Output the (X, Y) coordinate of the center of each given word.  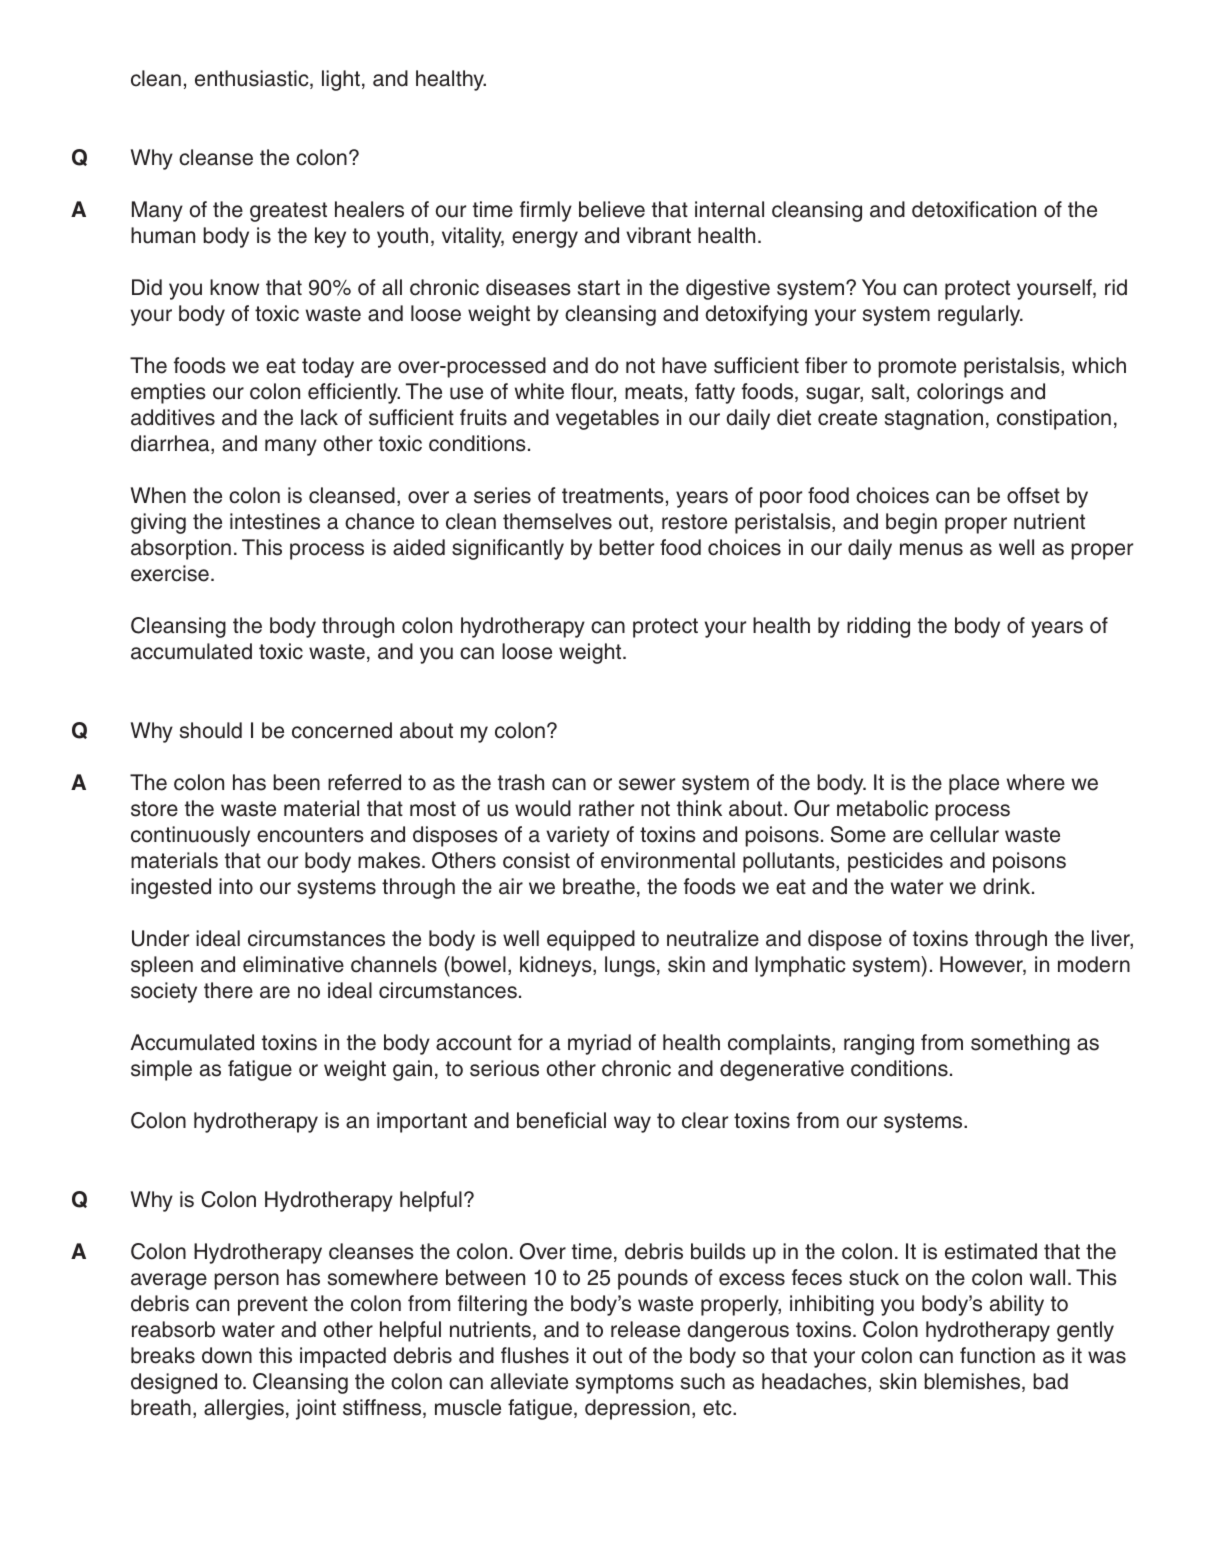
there (228, 990)
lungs (630, 966)
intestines (275, 521)
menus (931, 549)
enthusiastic (253, 79)
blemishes (973, 1382)
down (227, 1355)
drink (1008, 886)
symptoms (625, 1384)
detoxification (974, 209)
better (626, 547)
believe (612, 209)
